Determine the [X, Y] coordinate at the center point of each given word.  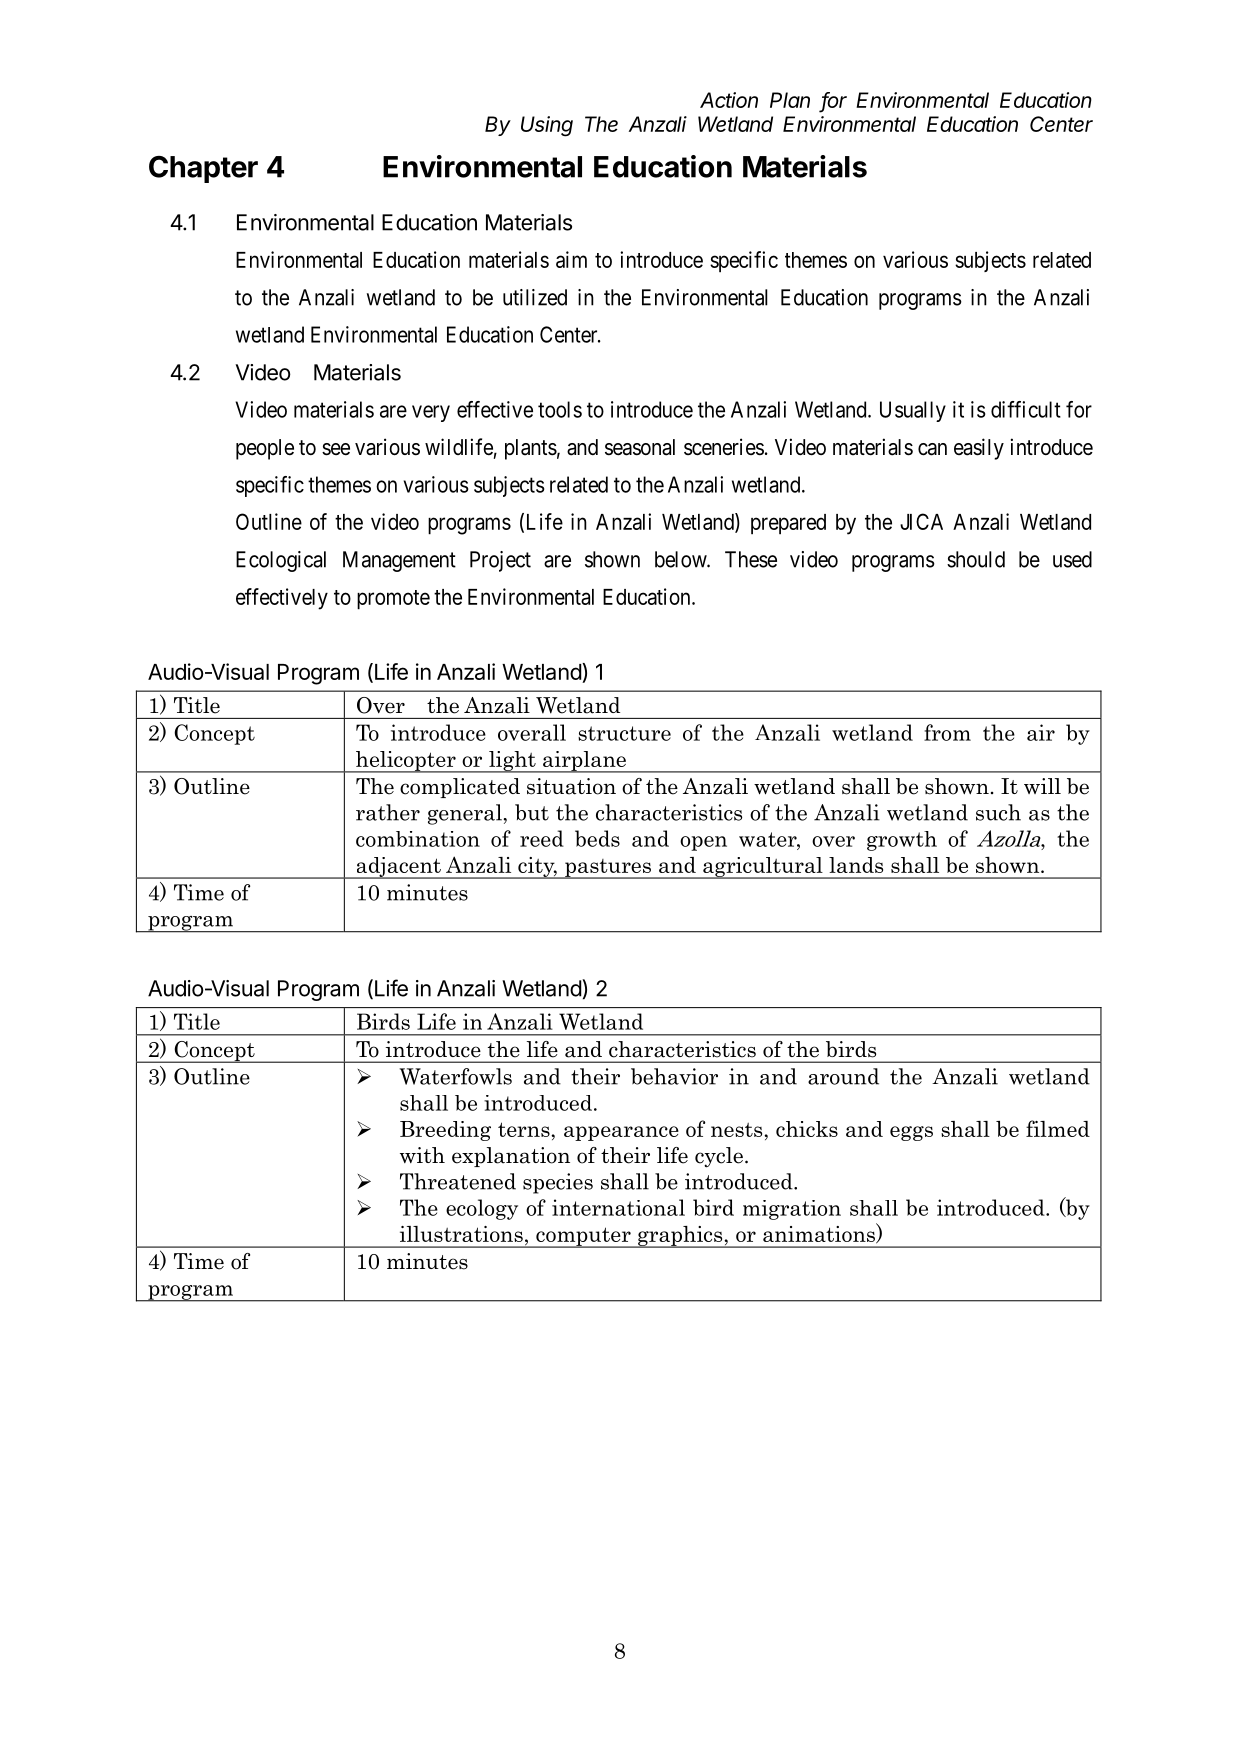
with [422, 1155]
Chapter [203, 169]
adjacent [398, 868]
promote [393, 600]
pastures [608, 869]
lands [856, 865]
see [336, 449]
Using [547, 126]
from [947, 732]
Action [729, 100]
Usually [913, 411]
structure [624, 733]
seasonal [640, 447]
